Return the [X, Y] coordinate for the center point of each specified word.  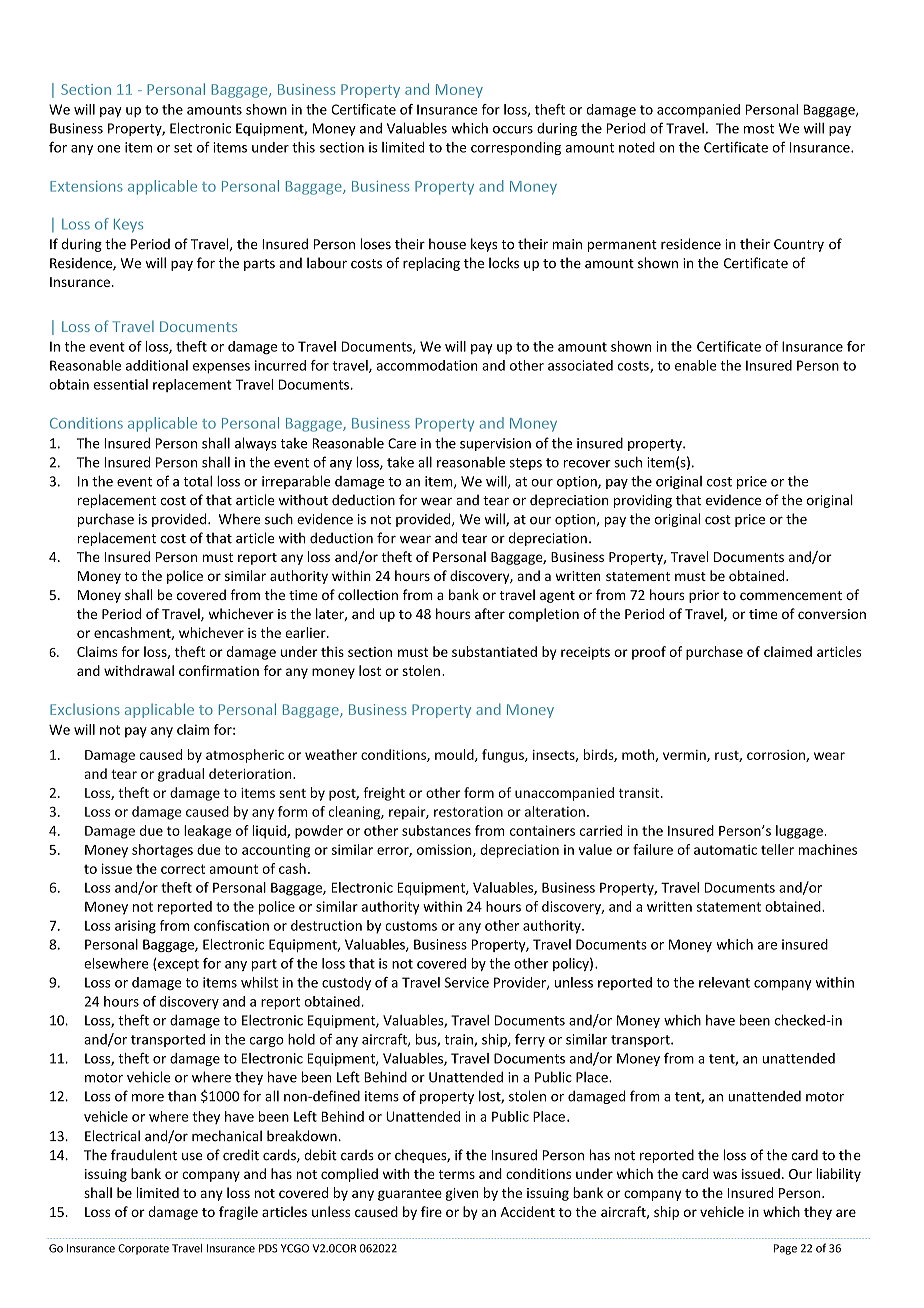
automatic [725, 849]
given [462, 1194]
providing [643, 501]
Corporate [143, 1249]
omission [445, 850]
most [759, 129]
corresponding [516, 148]
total [197, 481]
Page [785, 1249]
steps [525, 464]
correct [183, 869]
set [183, 148]
